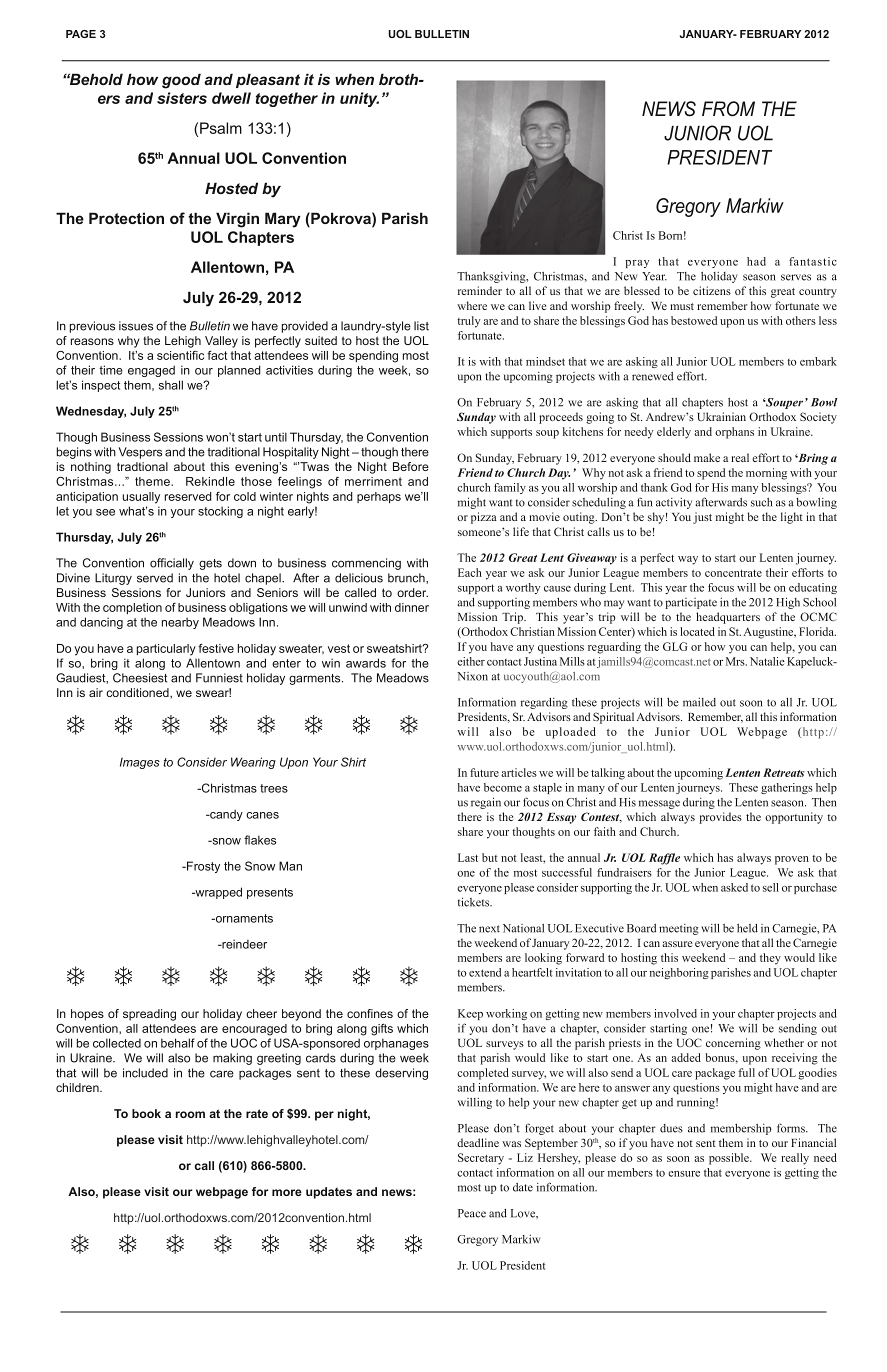 Image resolution: width=887 pixels, height=1372 pixels. I want to click on provides, so click(720, 818).
